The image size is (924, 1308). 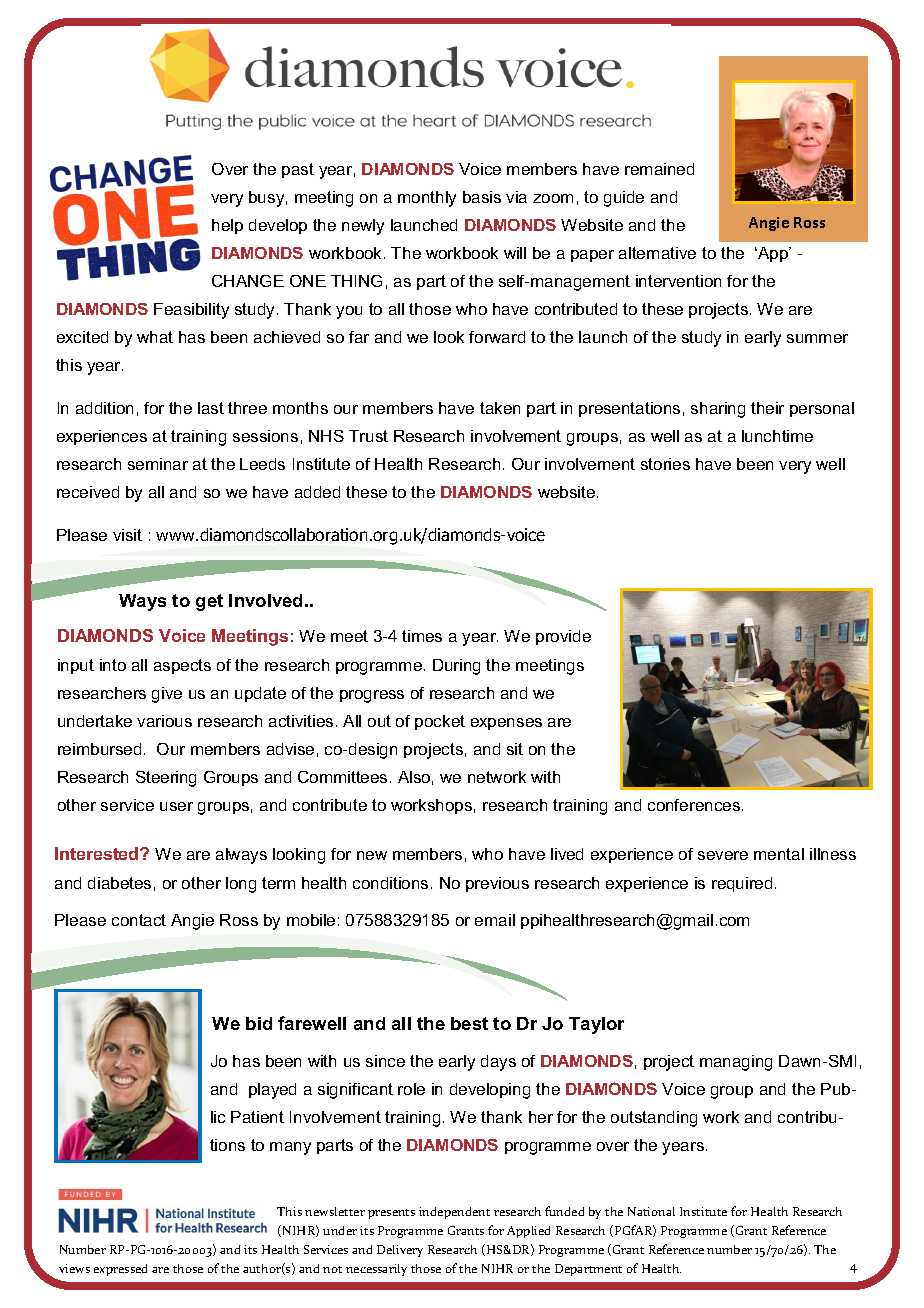 What do you see at coordinates (500, 408) in the page?
I see `taken` at bounding box center [500, 408].
